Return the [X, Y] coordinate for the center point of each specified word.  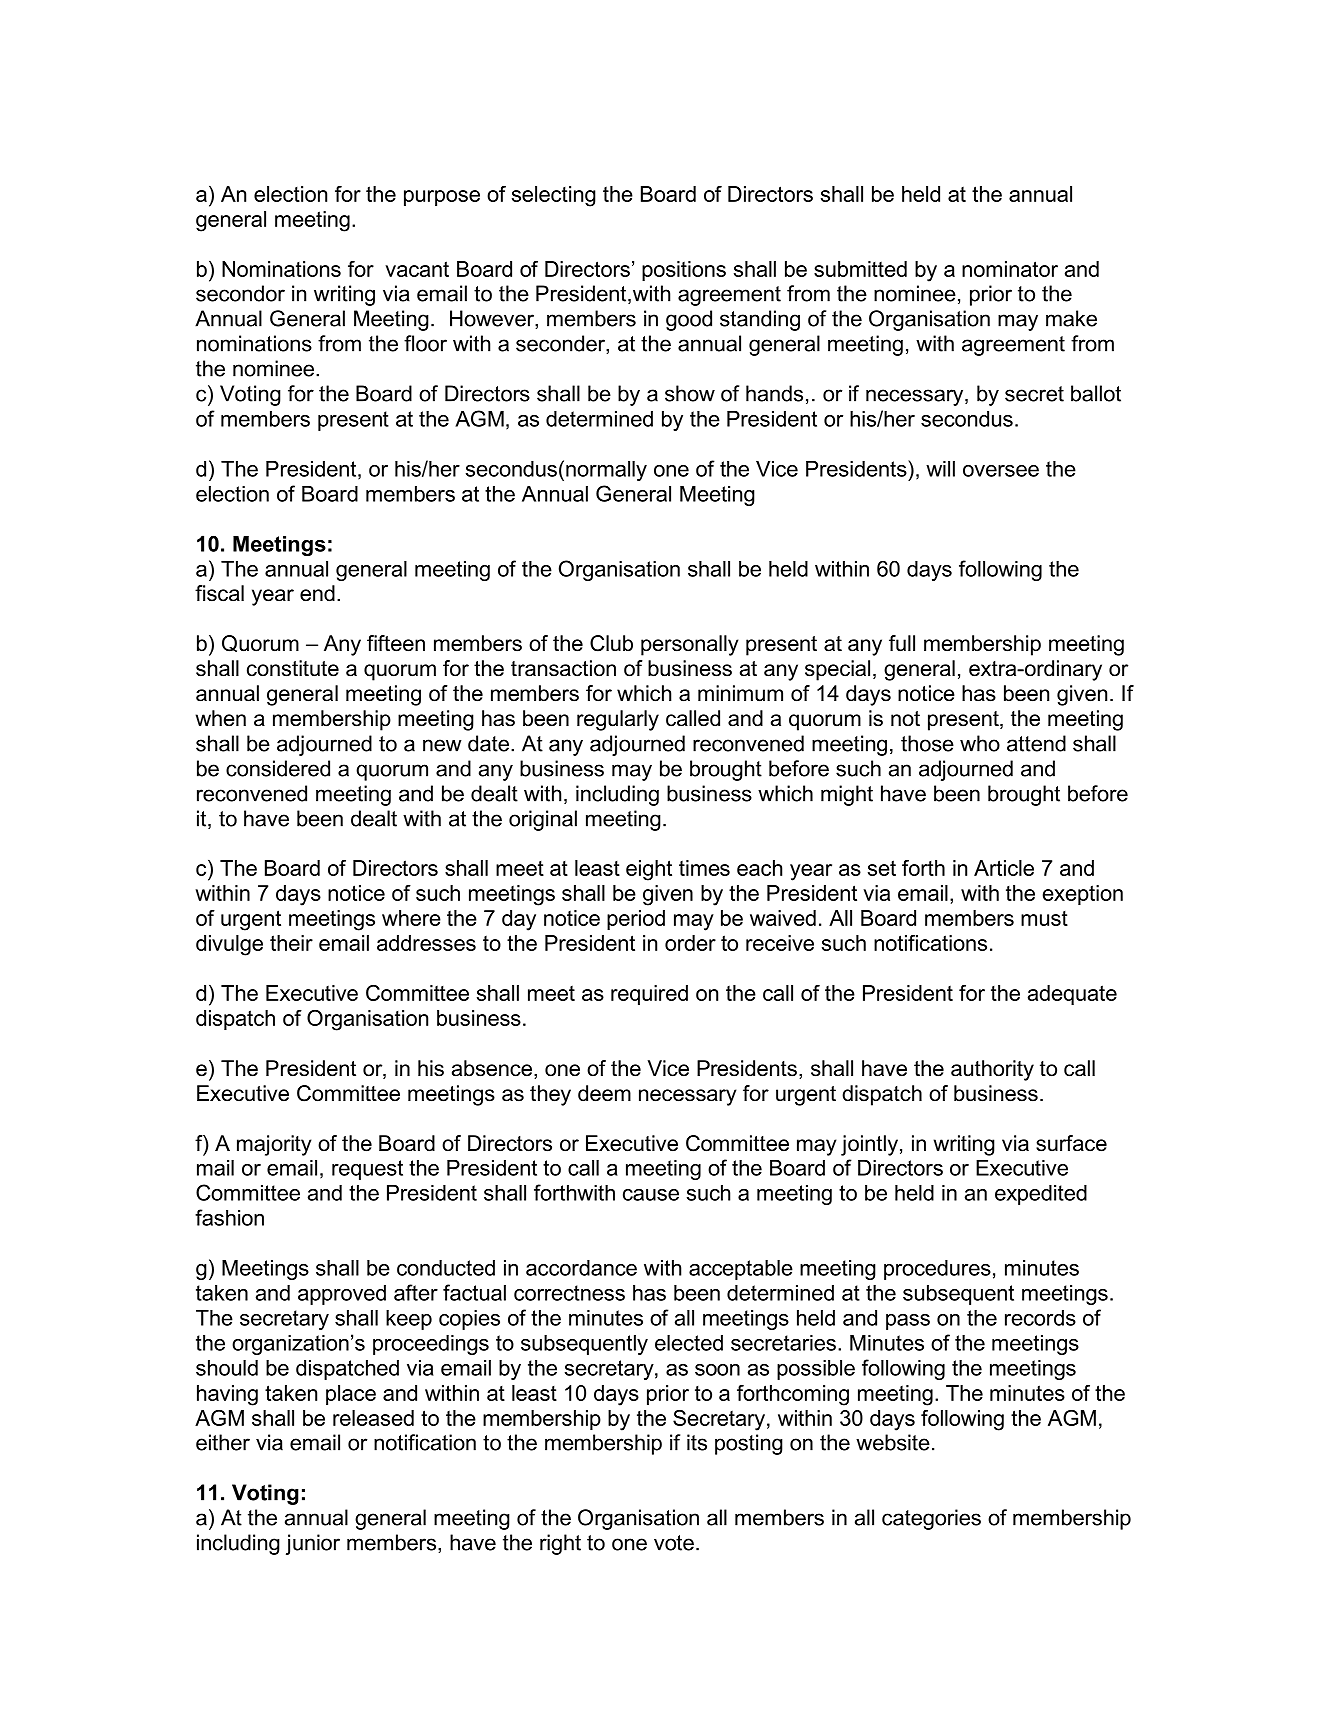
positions [684, 271]
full [902, 643]
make [1071, 318]
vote [674, 1543]
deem [604, 1093]
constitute [293, 668]
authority [992, 1070]
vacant [417, 269]
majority [274, 1145]
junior [313, 1544]
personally [689, 645]
